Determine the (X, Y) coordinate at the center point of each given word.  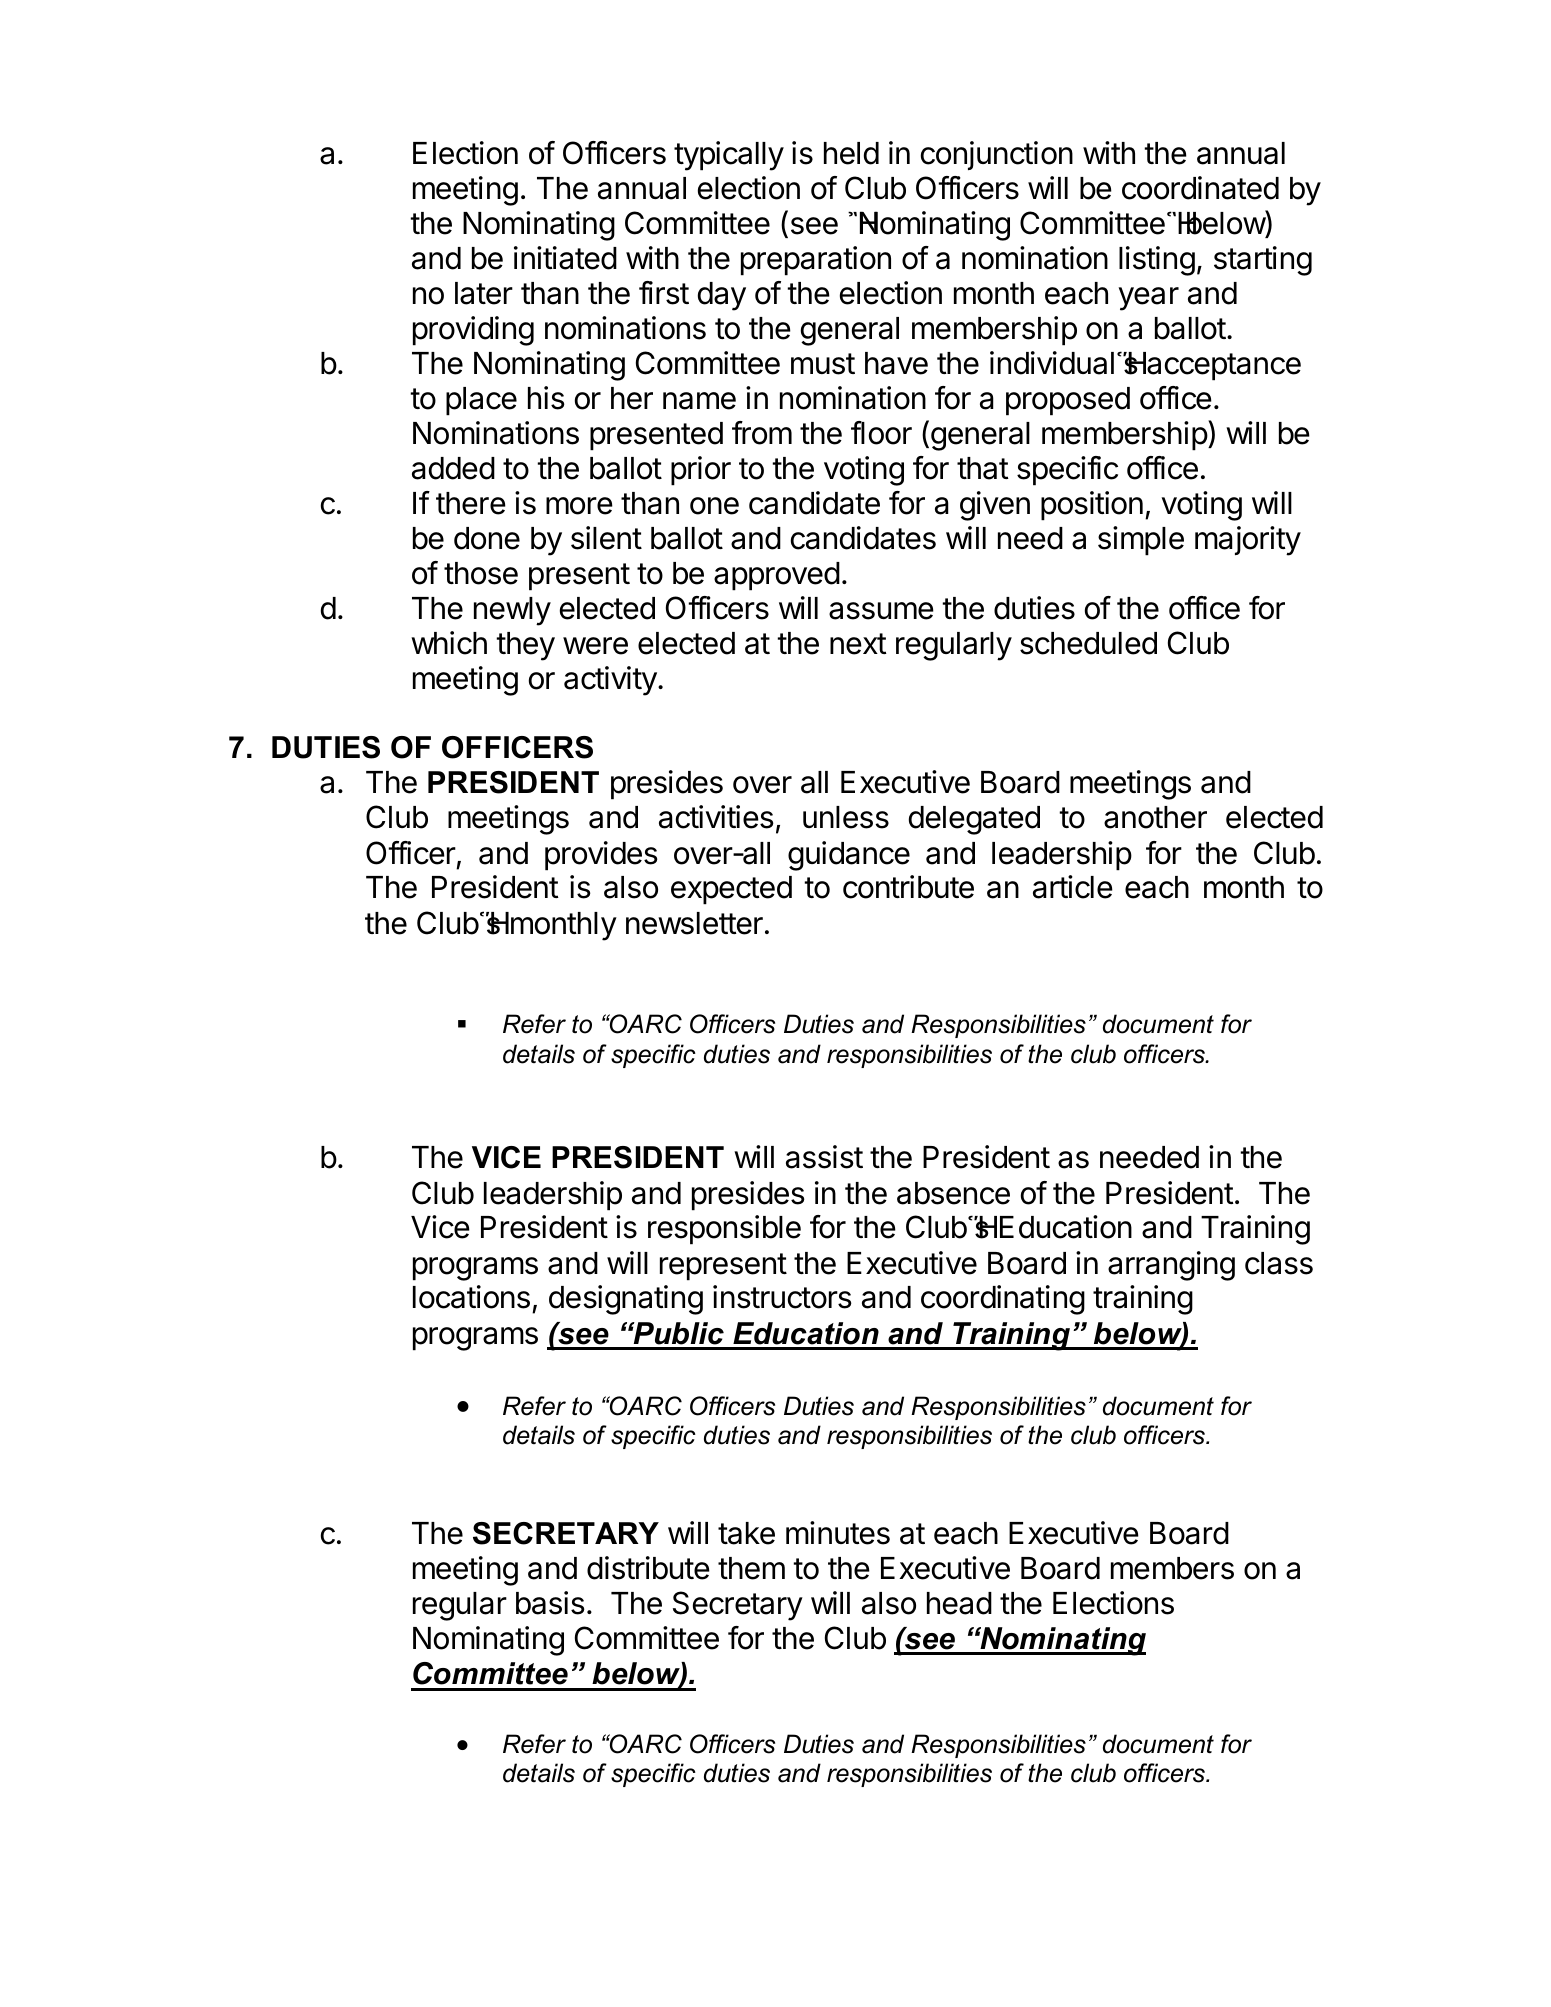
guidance (849, 856)
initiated (565, 258)
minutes (838, 1533)
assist (824, 1157)
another (1155, 817)
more (579, 506)
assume (881, 611)
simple (1141, 541)
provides (601, 856)
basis (550, 1603)
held (851, 153)
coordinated (1200, 188)
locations (471, 1297)
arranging (1171, 1266)
